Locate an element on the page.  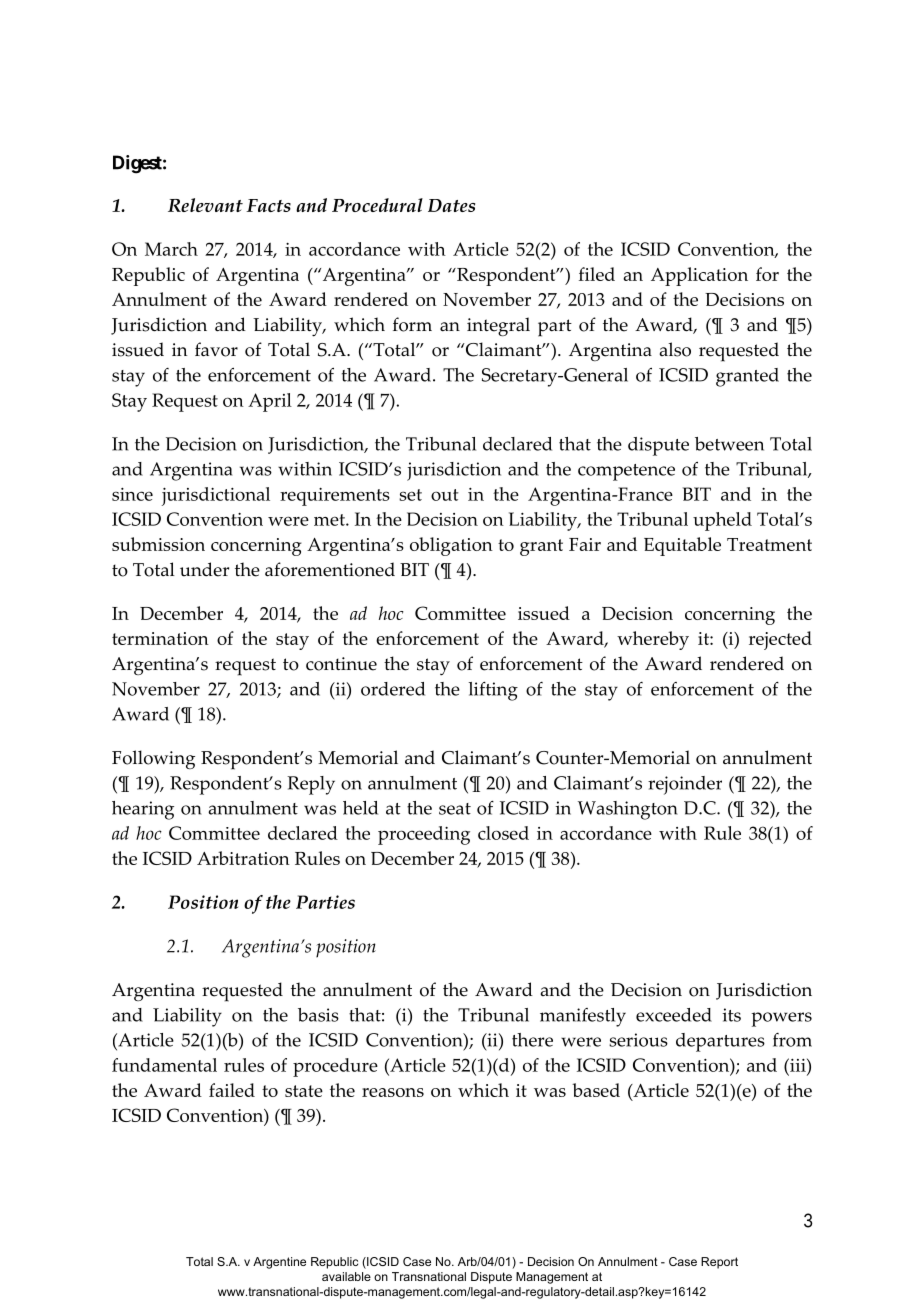
available is located at coordinates (346, 1276).
